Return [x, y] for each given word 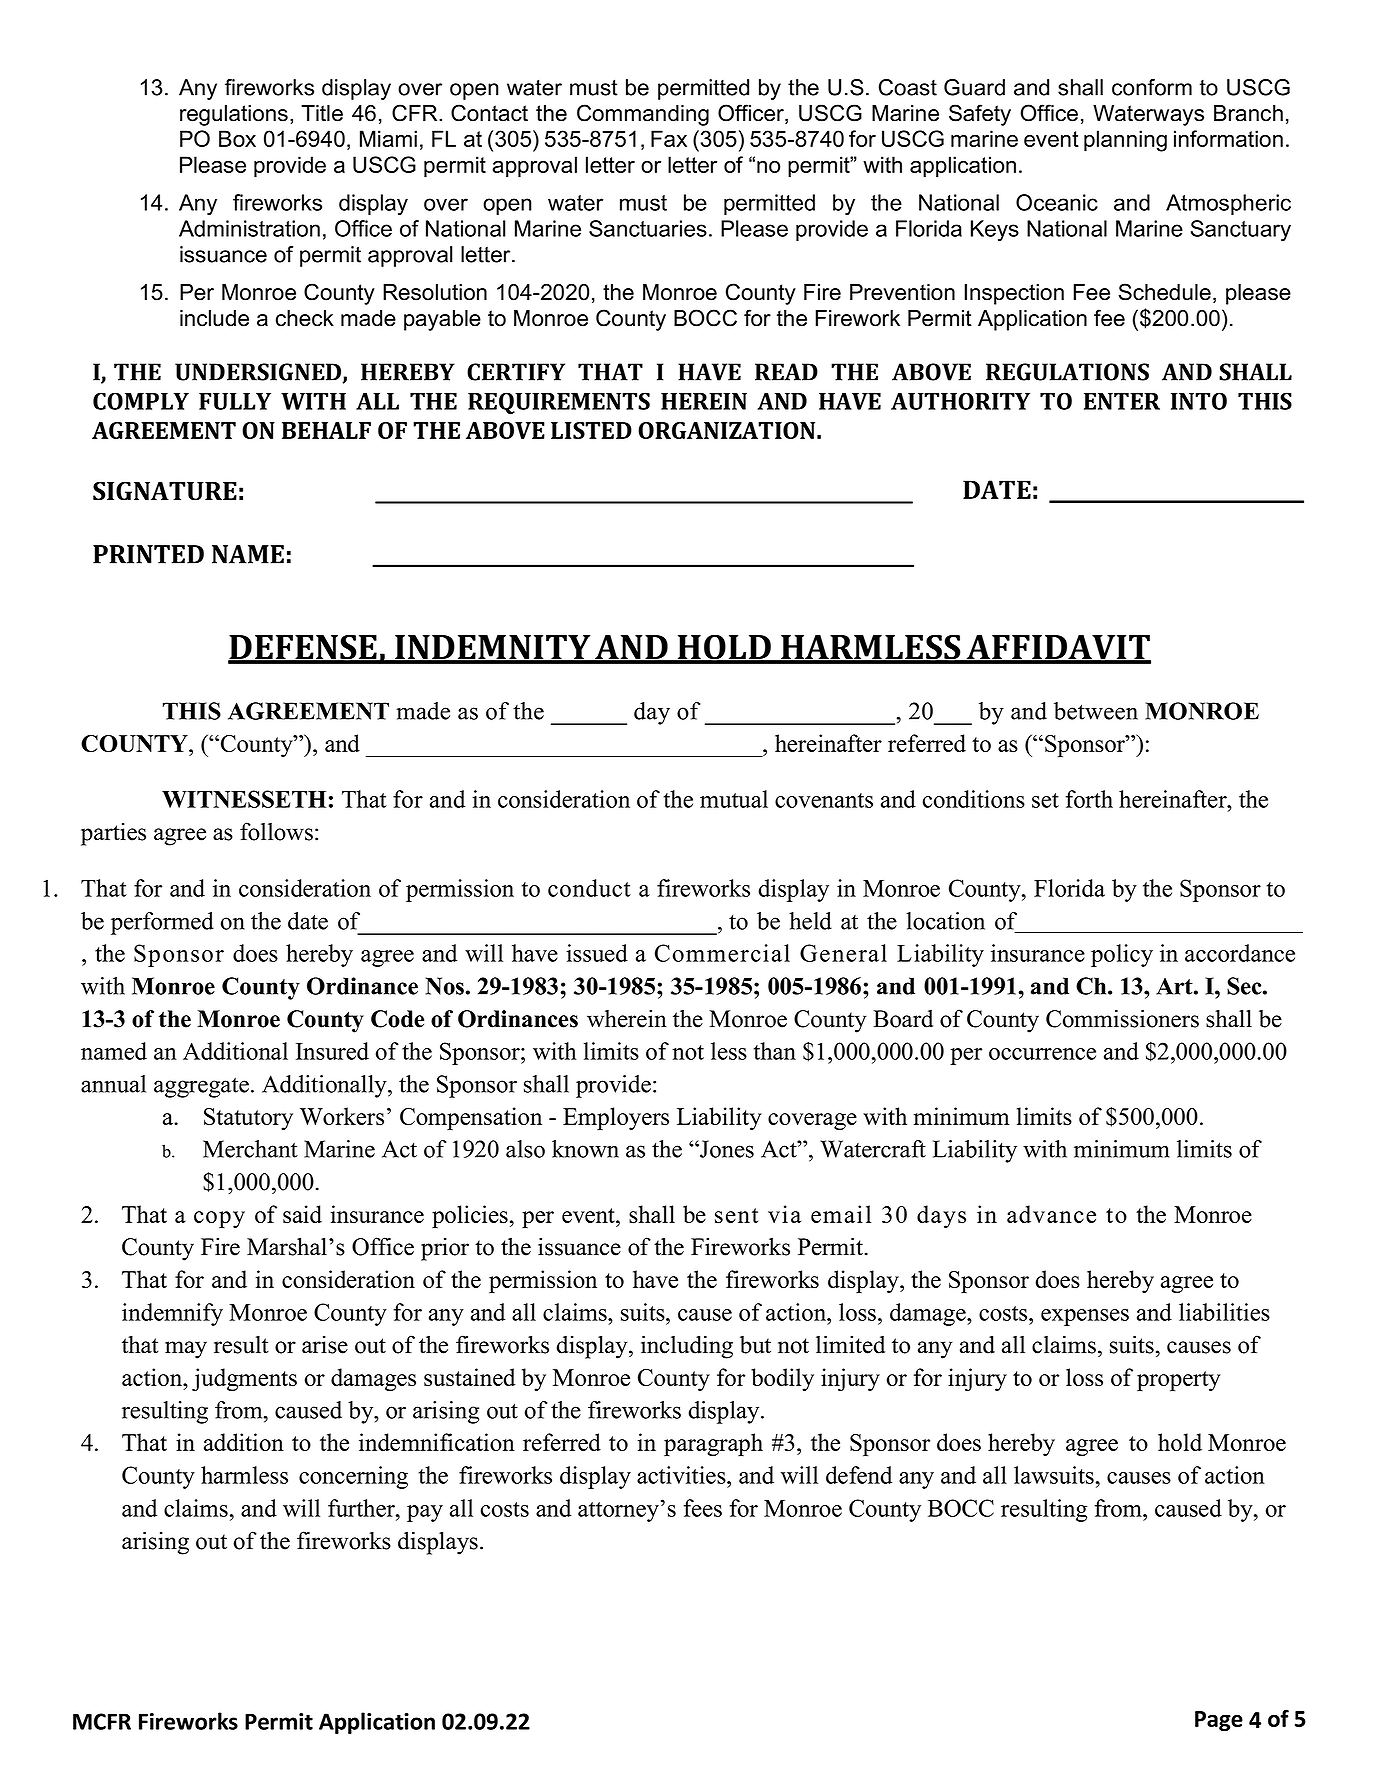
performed [162, 923]
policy [1122, 955]
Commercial [722, 953]
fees [702, 1508]
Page [1219, 1721]
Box [237, 138]
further [362, 1508]
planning [1125, 141]
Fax [669, 138]
